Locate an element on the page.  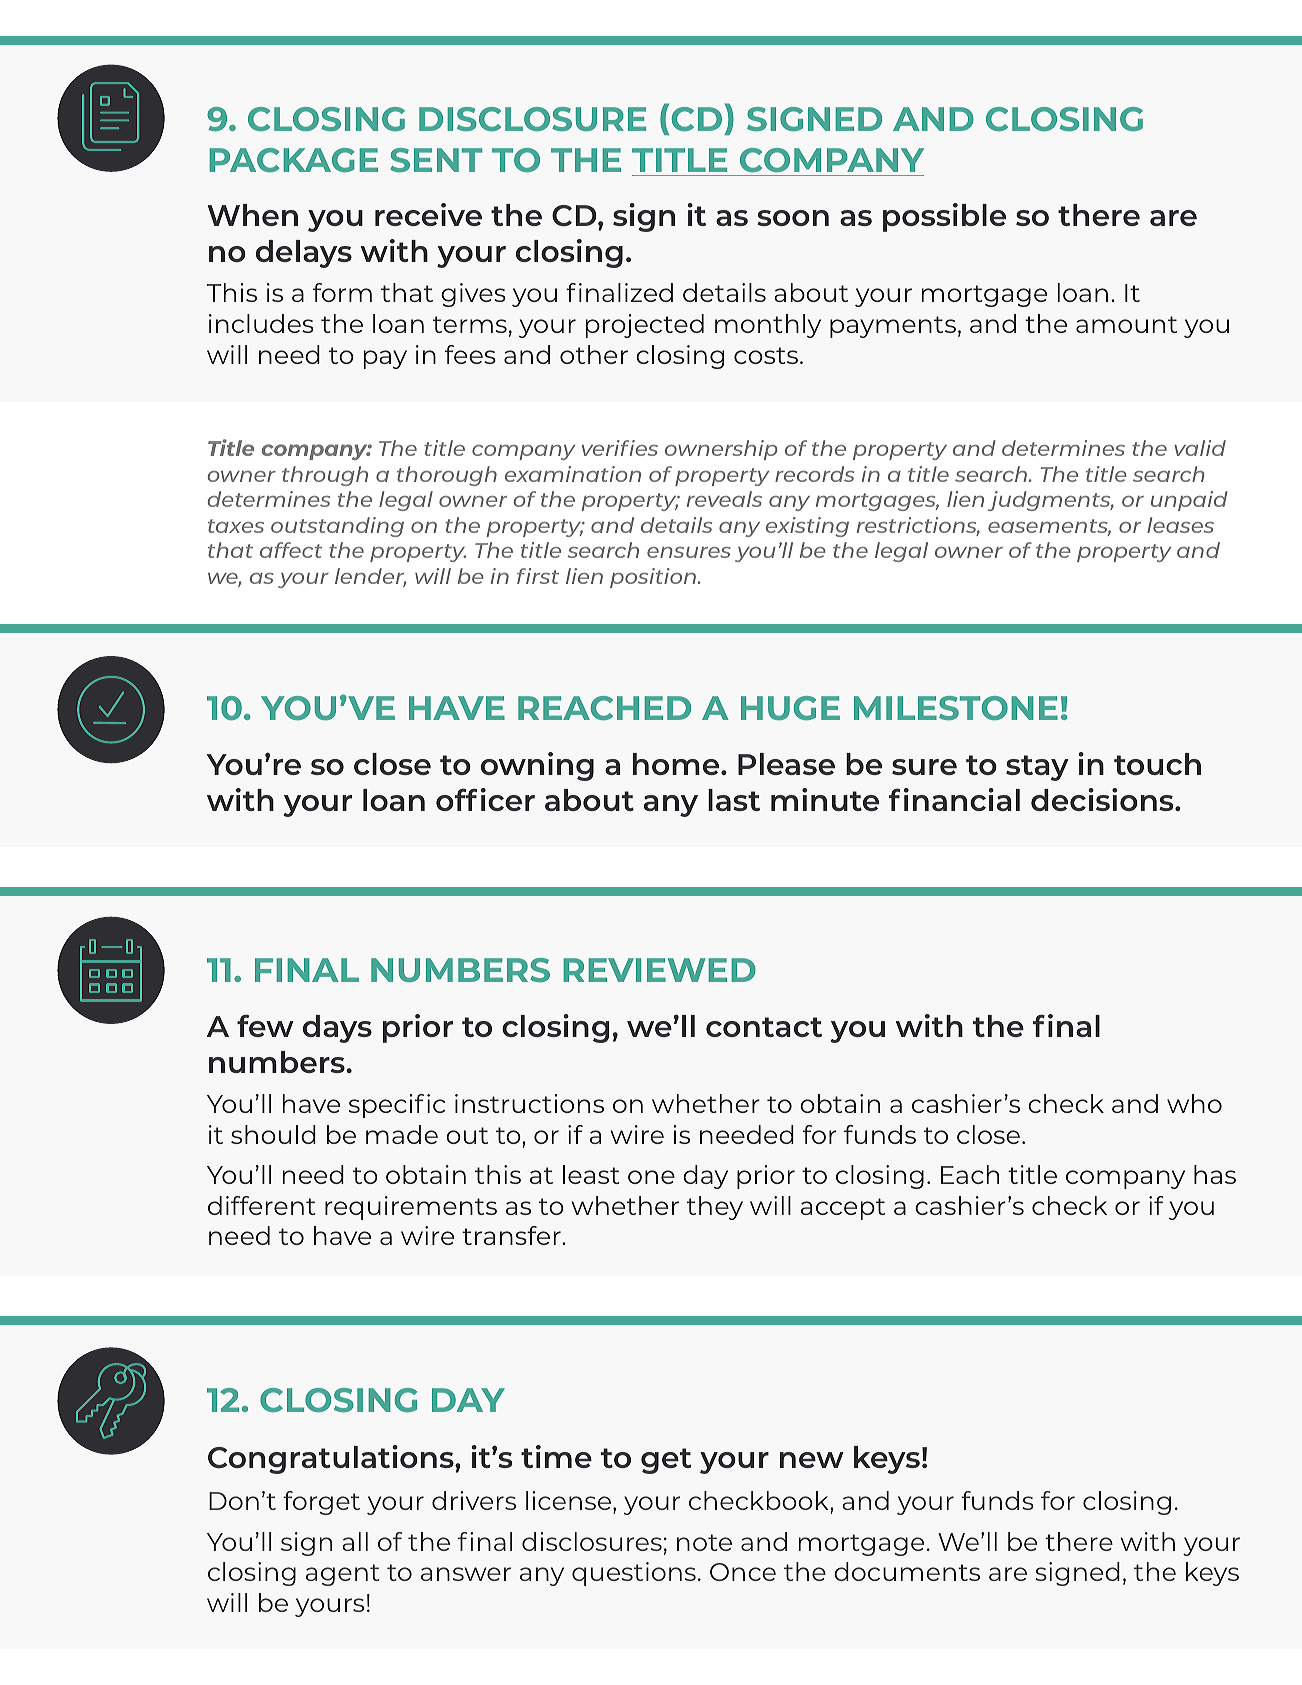
decisions is located at coordinates (1103, 799).
